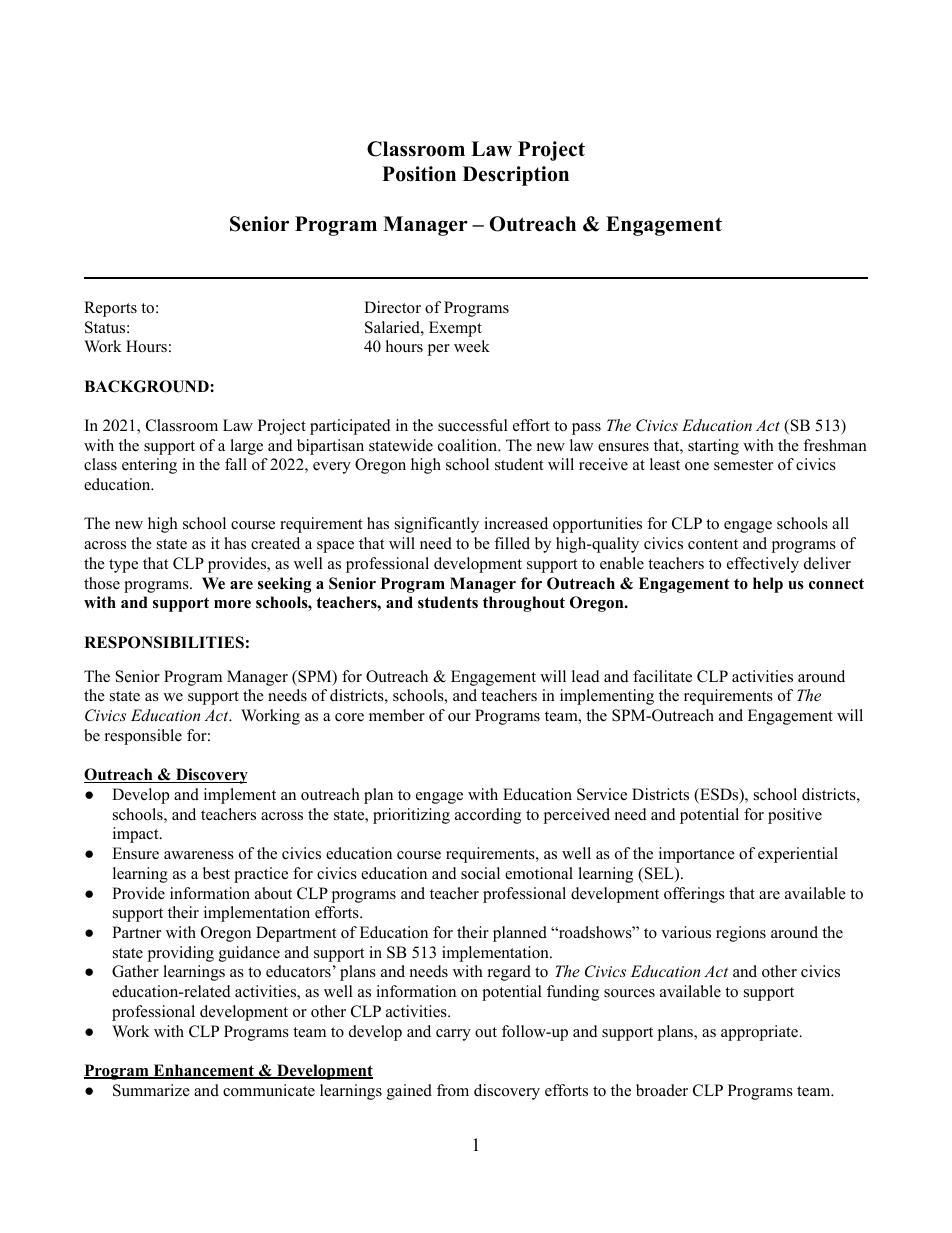 The width and height of the screenshot is (952, 1233). I want to click on from, so click(453, 1090).
